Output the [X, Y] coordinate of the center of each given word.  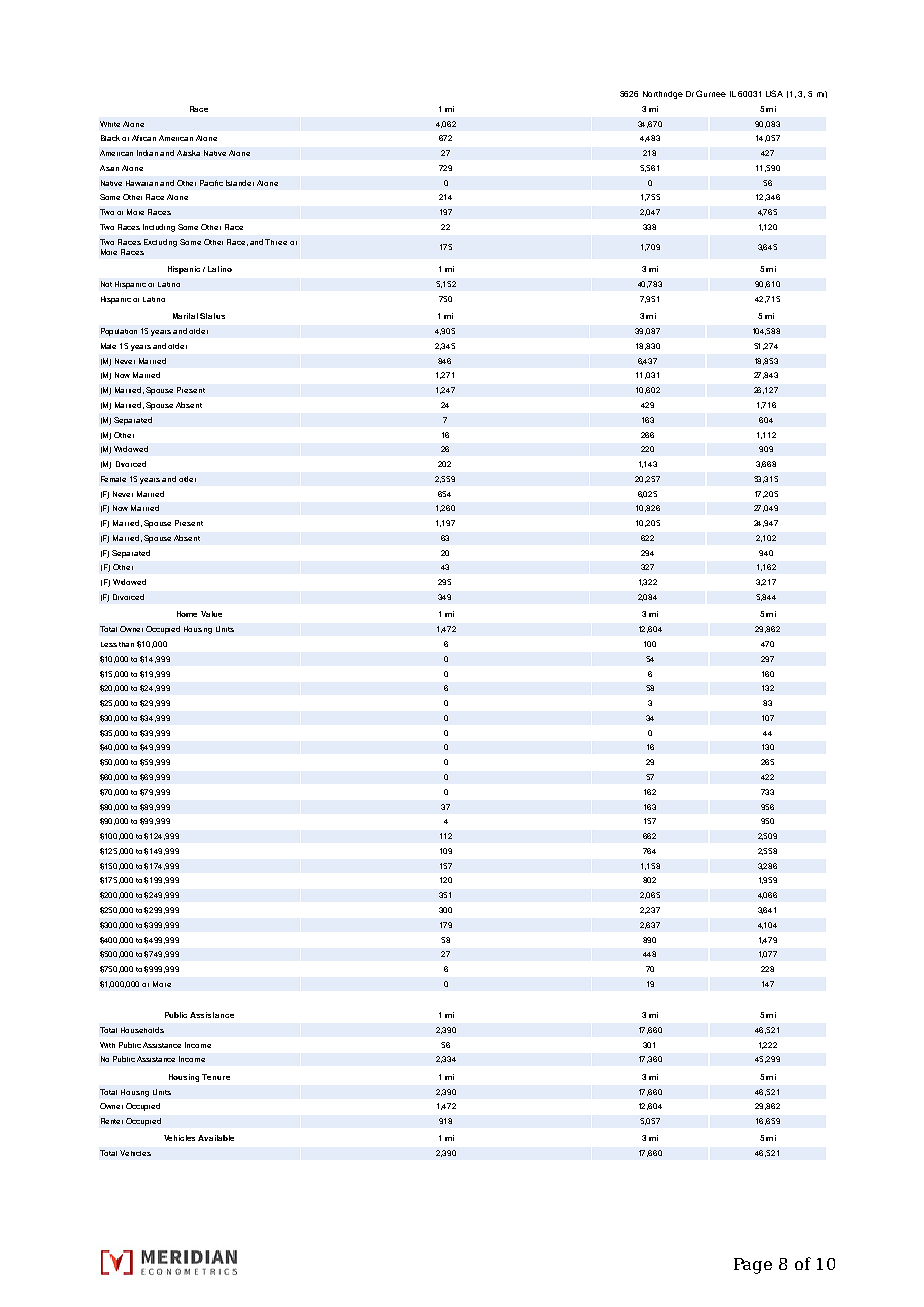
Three [276, 242]
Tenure [216, 1077]
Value [211, 614]
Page [753, 1266]
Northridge [663, 95]
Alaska [188, 153]
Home [187, 614]
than [126, 644]
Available [216, 1138]
